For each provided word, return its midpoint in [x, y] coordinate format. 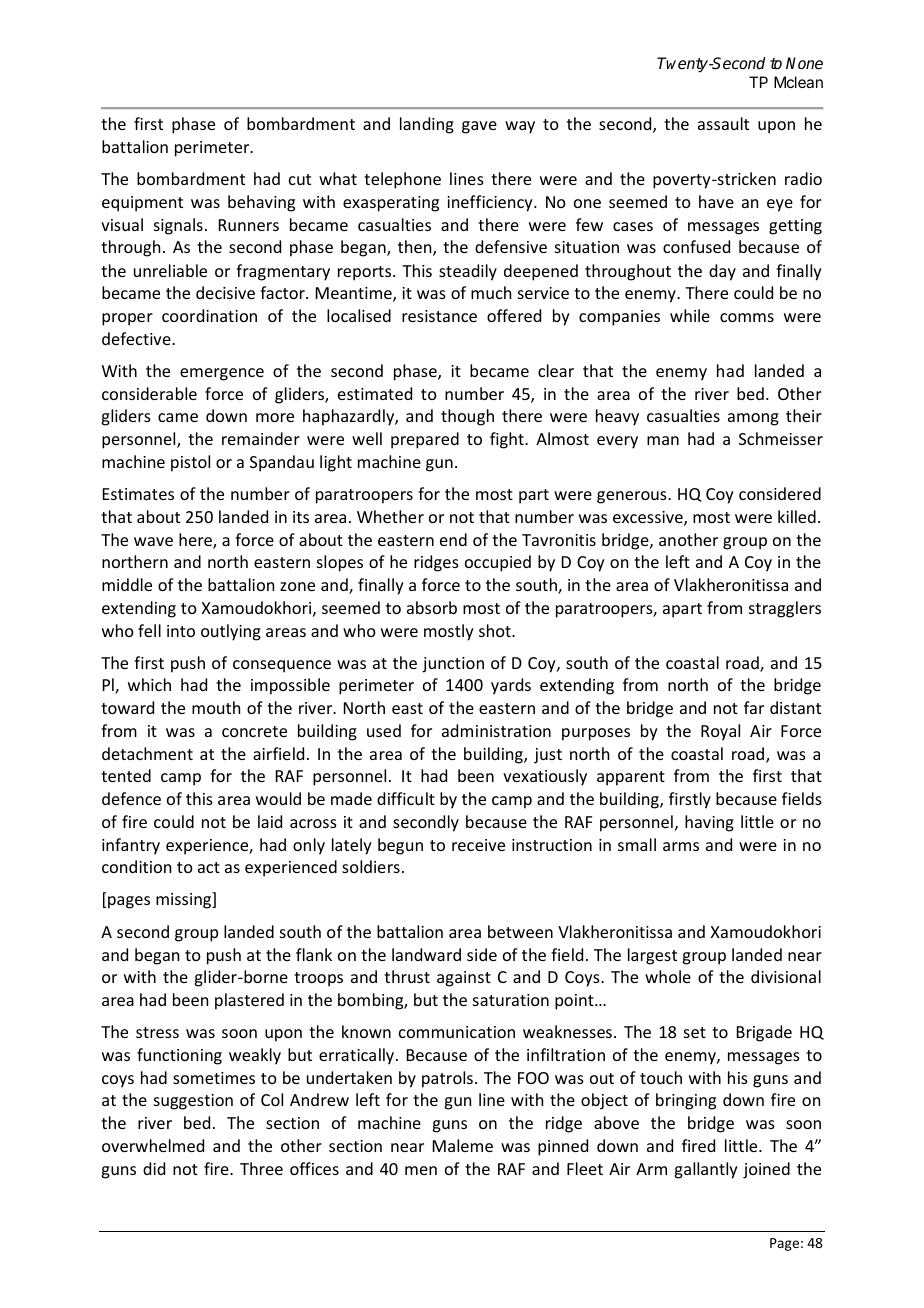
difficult [406, 798]
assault [723, 123]
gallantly [706, 1170]
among [753, 419]
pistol [190, 463]
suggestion [193, 1102]
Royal [720, 732]
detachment [147, 753]
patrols [447, 1079]
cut [300, 179]
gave [479, 127]
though [467, 417]
